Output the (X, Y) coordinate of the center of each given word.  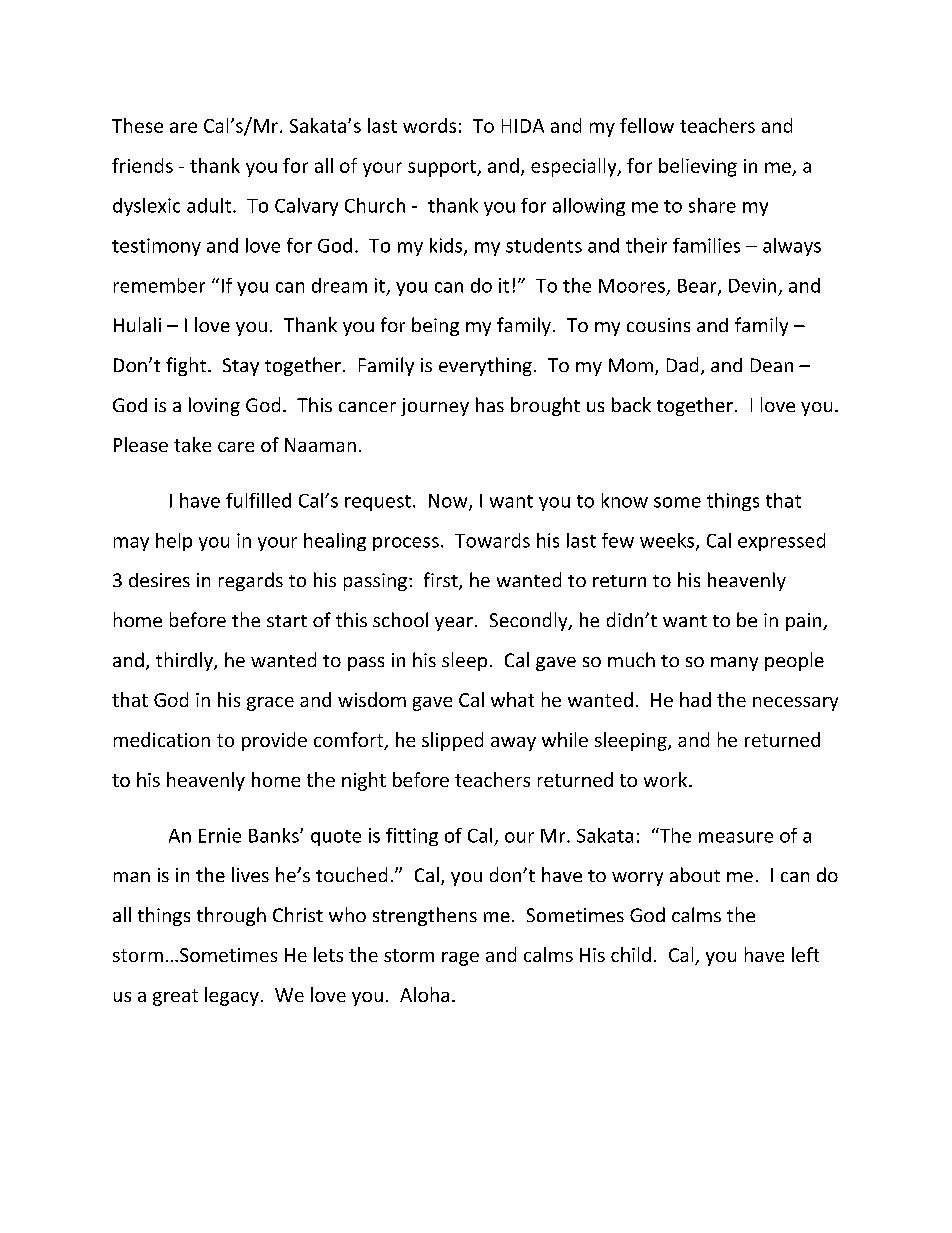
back (631, 404)
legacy (232, 996)
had (695, 699)
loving (214, 406)
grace (270, 704)
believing (698, 167)
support (443, 168)
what (512, 699)
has (490, 404)
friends (142, 165)
